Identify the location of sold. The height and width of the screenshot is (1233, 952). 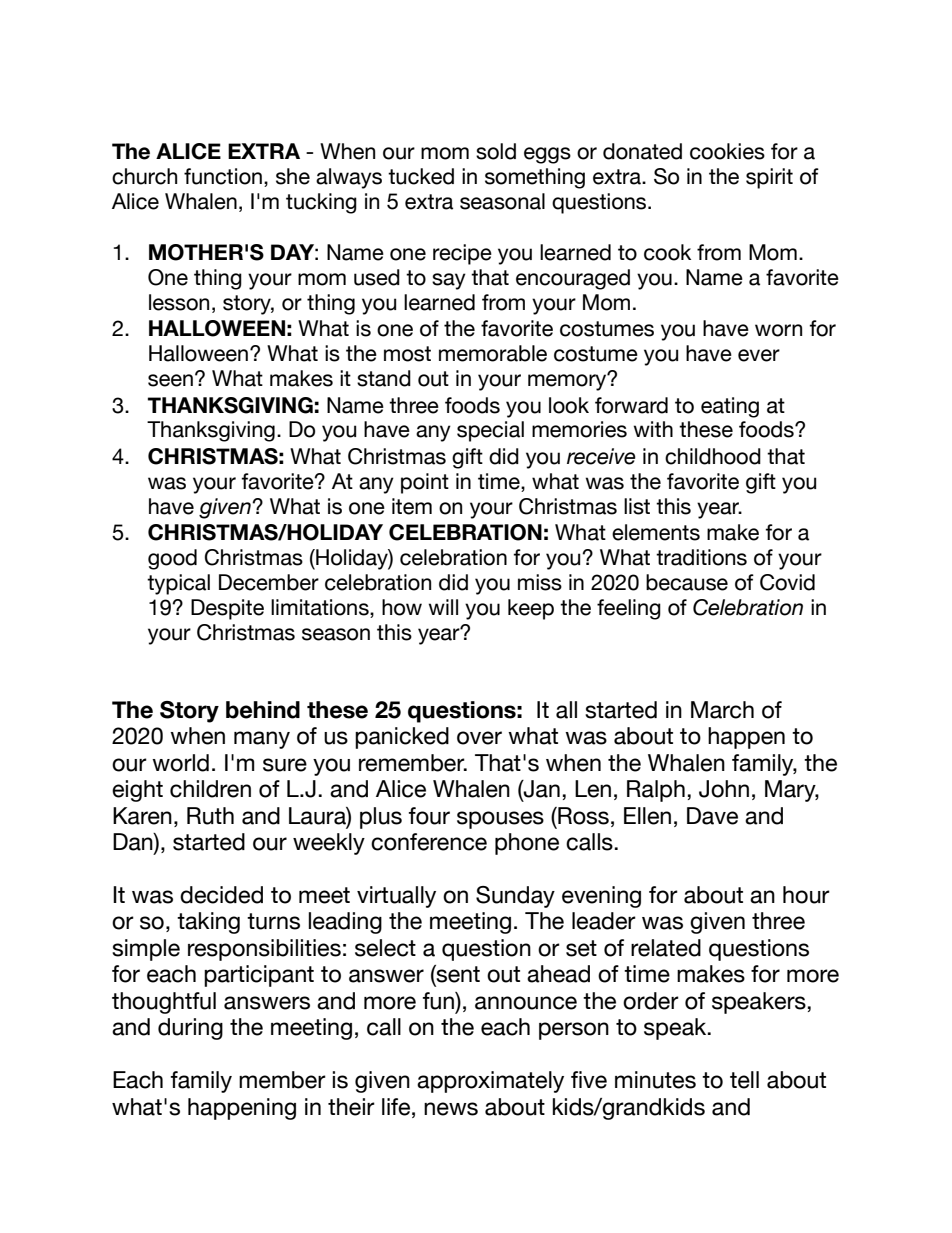
(496, 151).
